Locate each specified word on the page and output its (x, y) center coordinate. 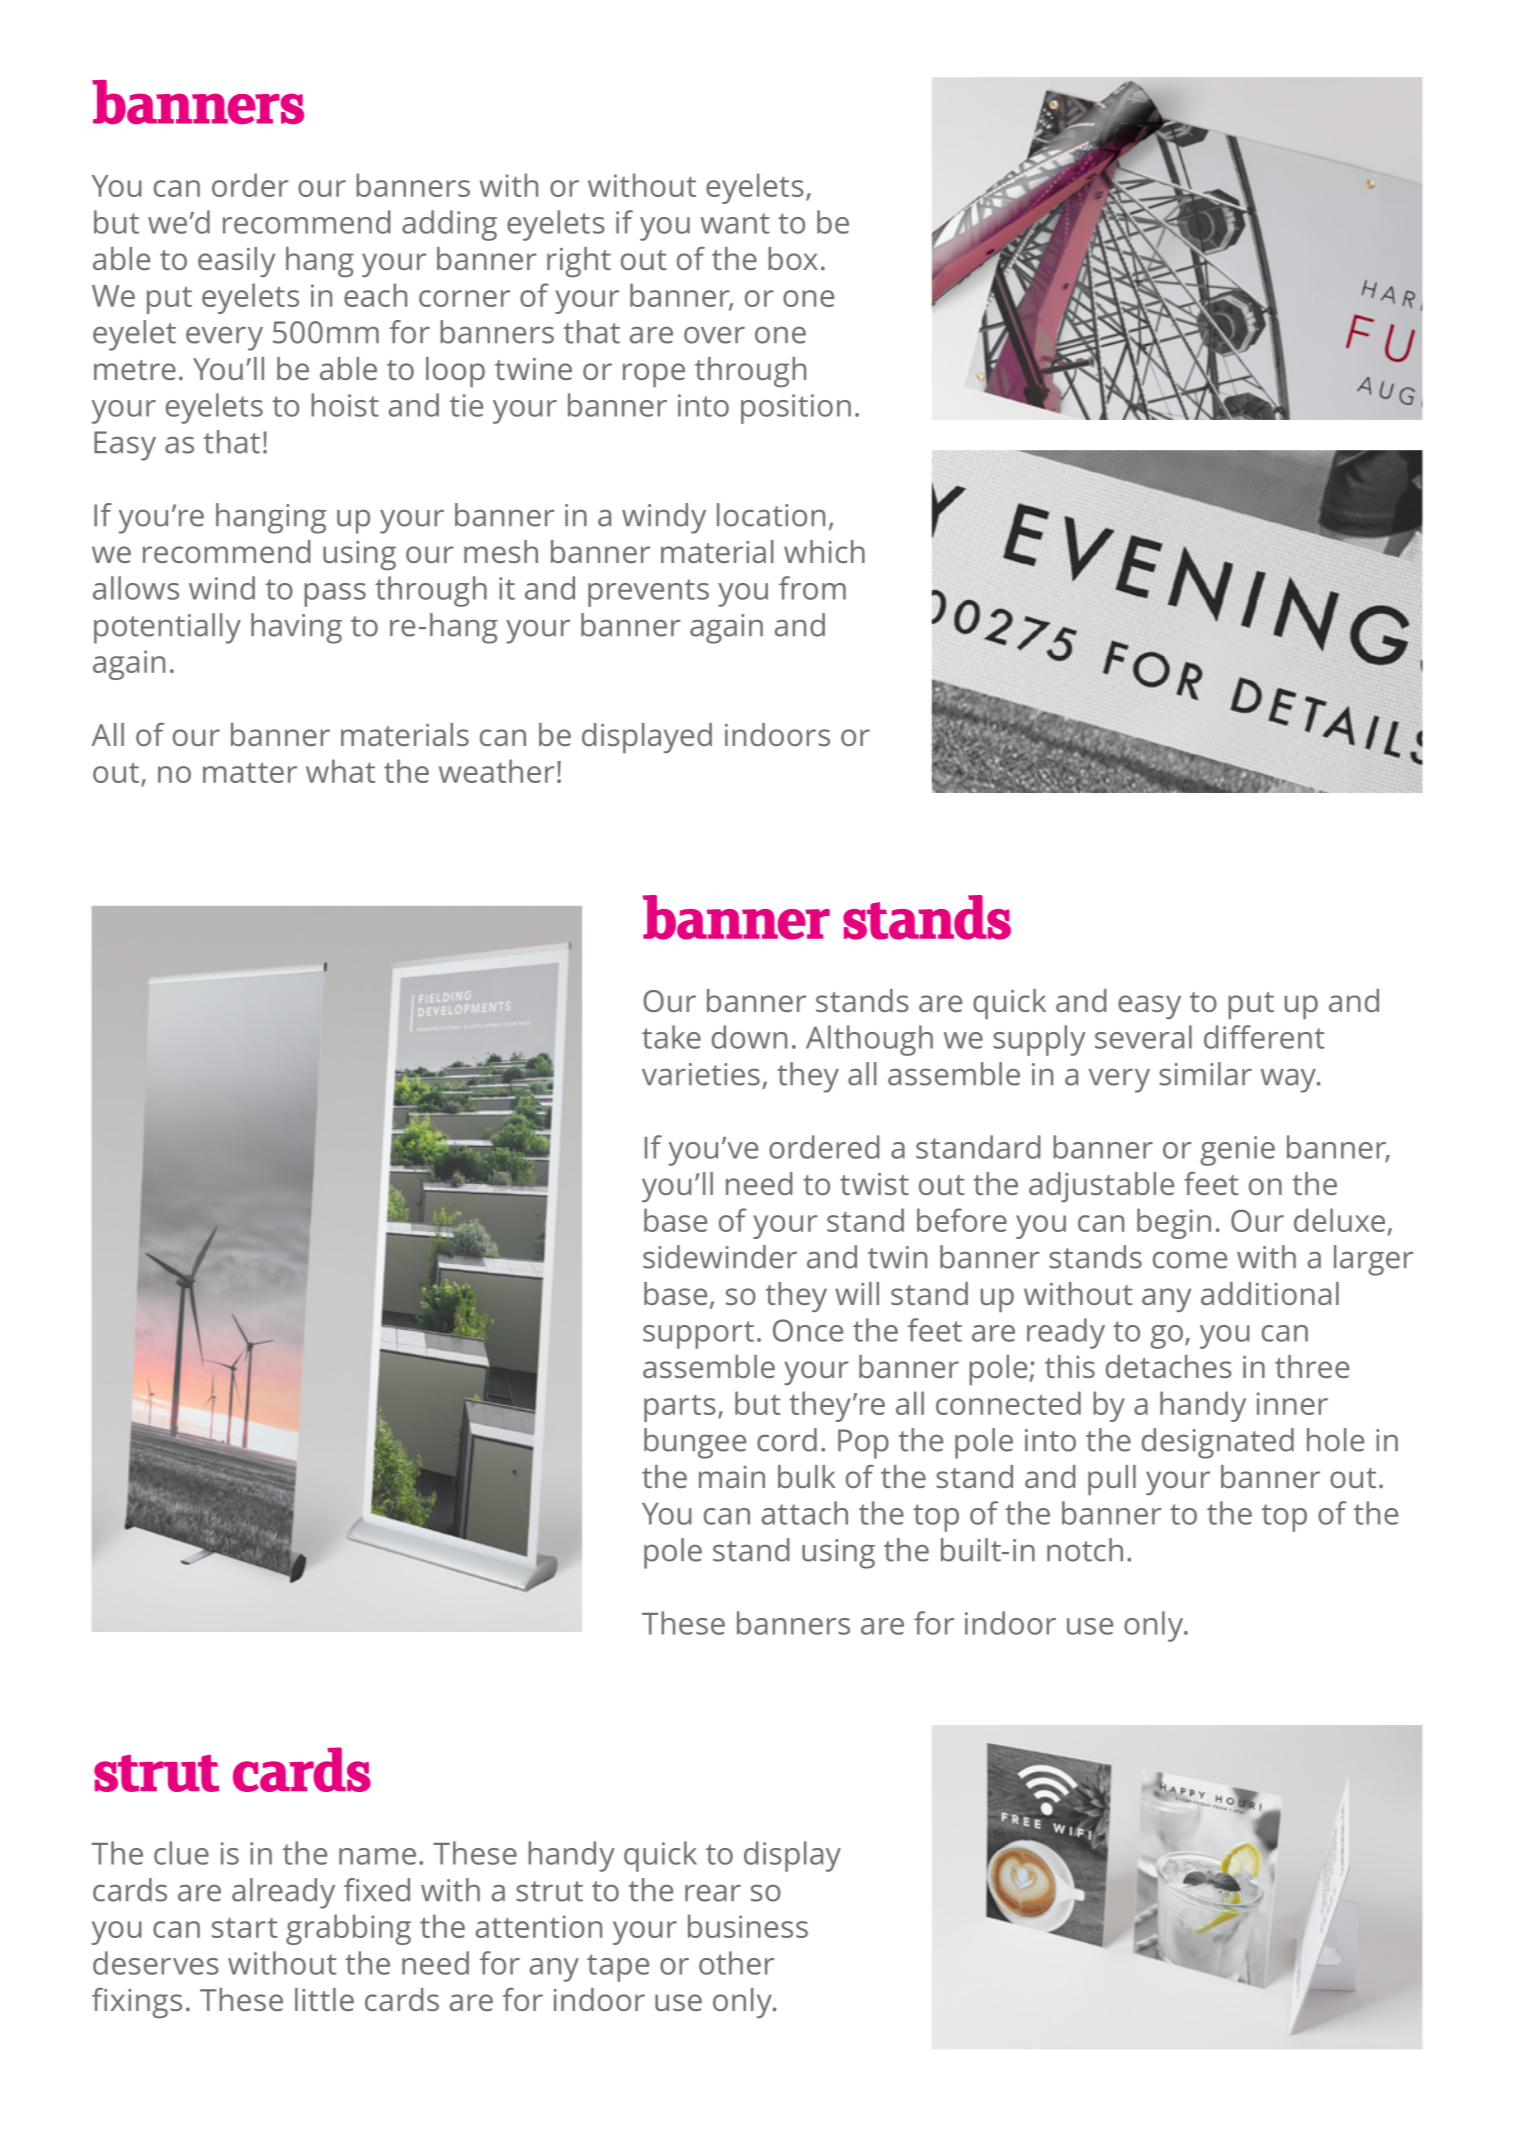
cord (787, 1440)
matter (250, 772)
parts (680, 1408)
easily (236, 262)
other (736, 1963)
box (793, 258)
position (796, 409)
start (245, 1927)
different (1264, 1037)
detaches (1169, 1366)
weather (497, 771)
